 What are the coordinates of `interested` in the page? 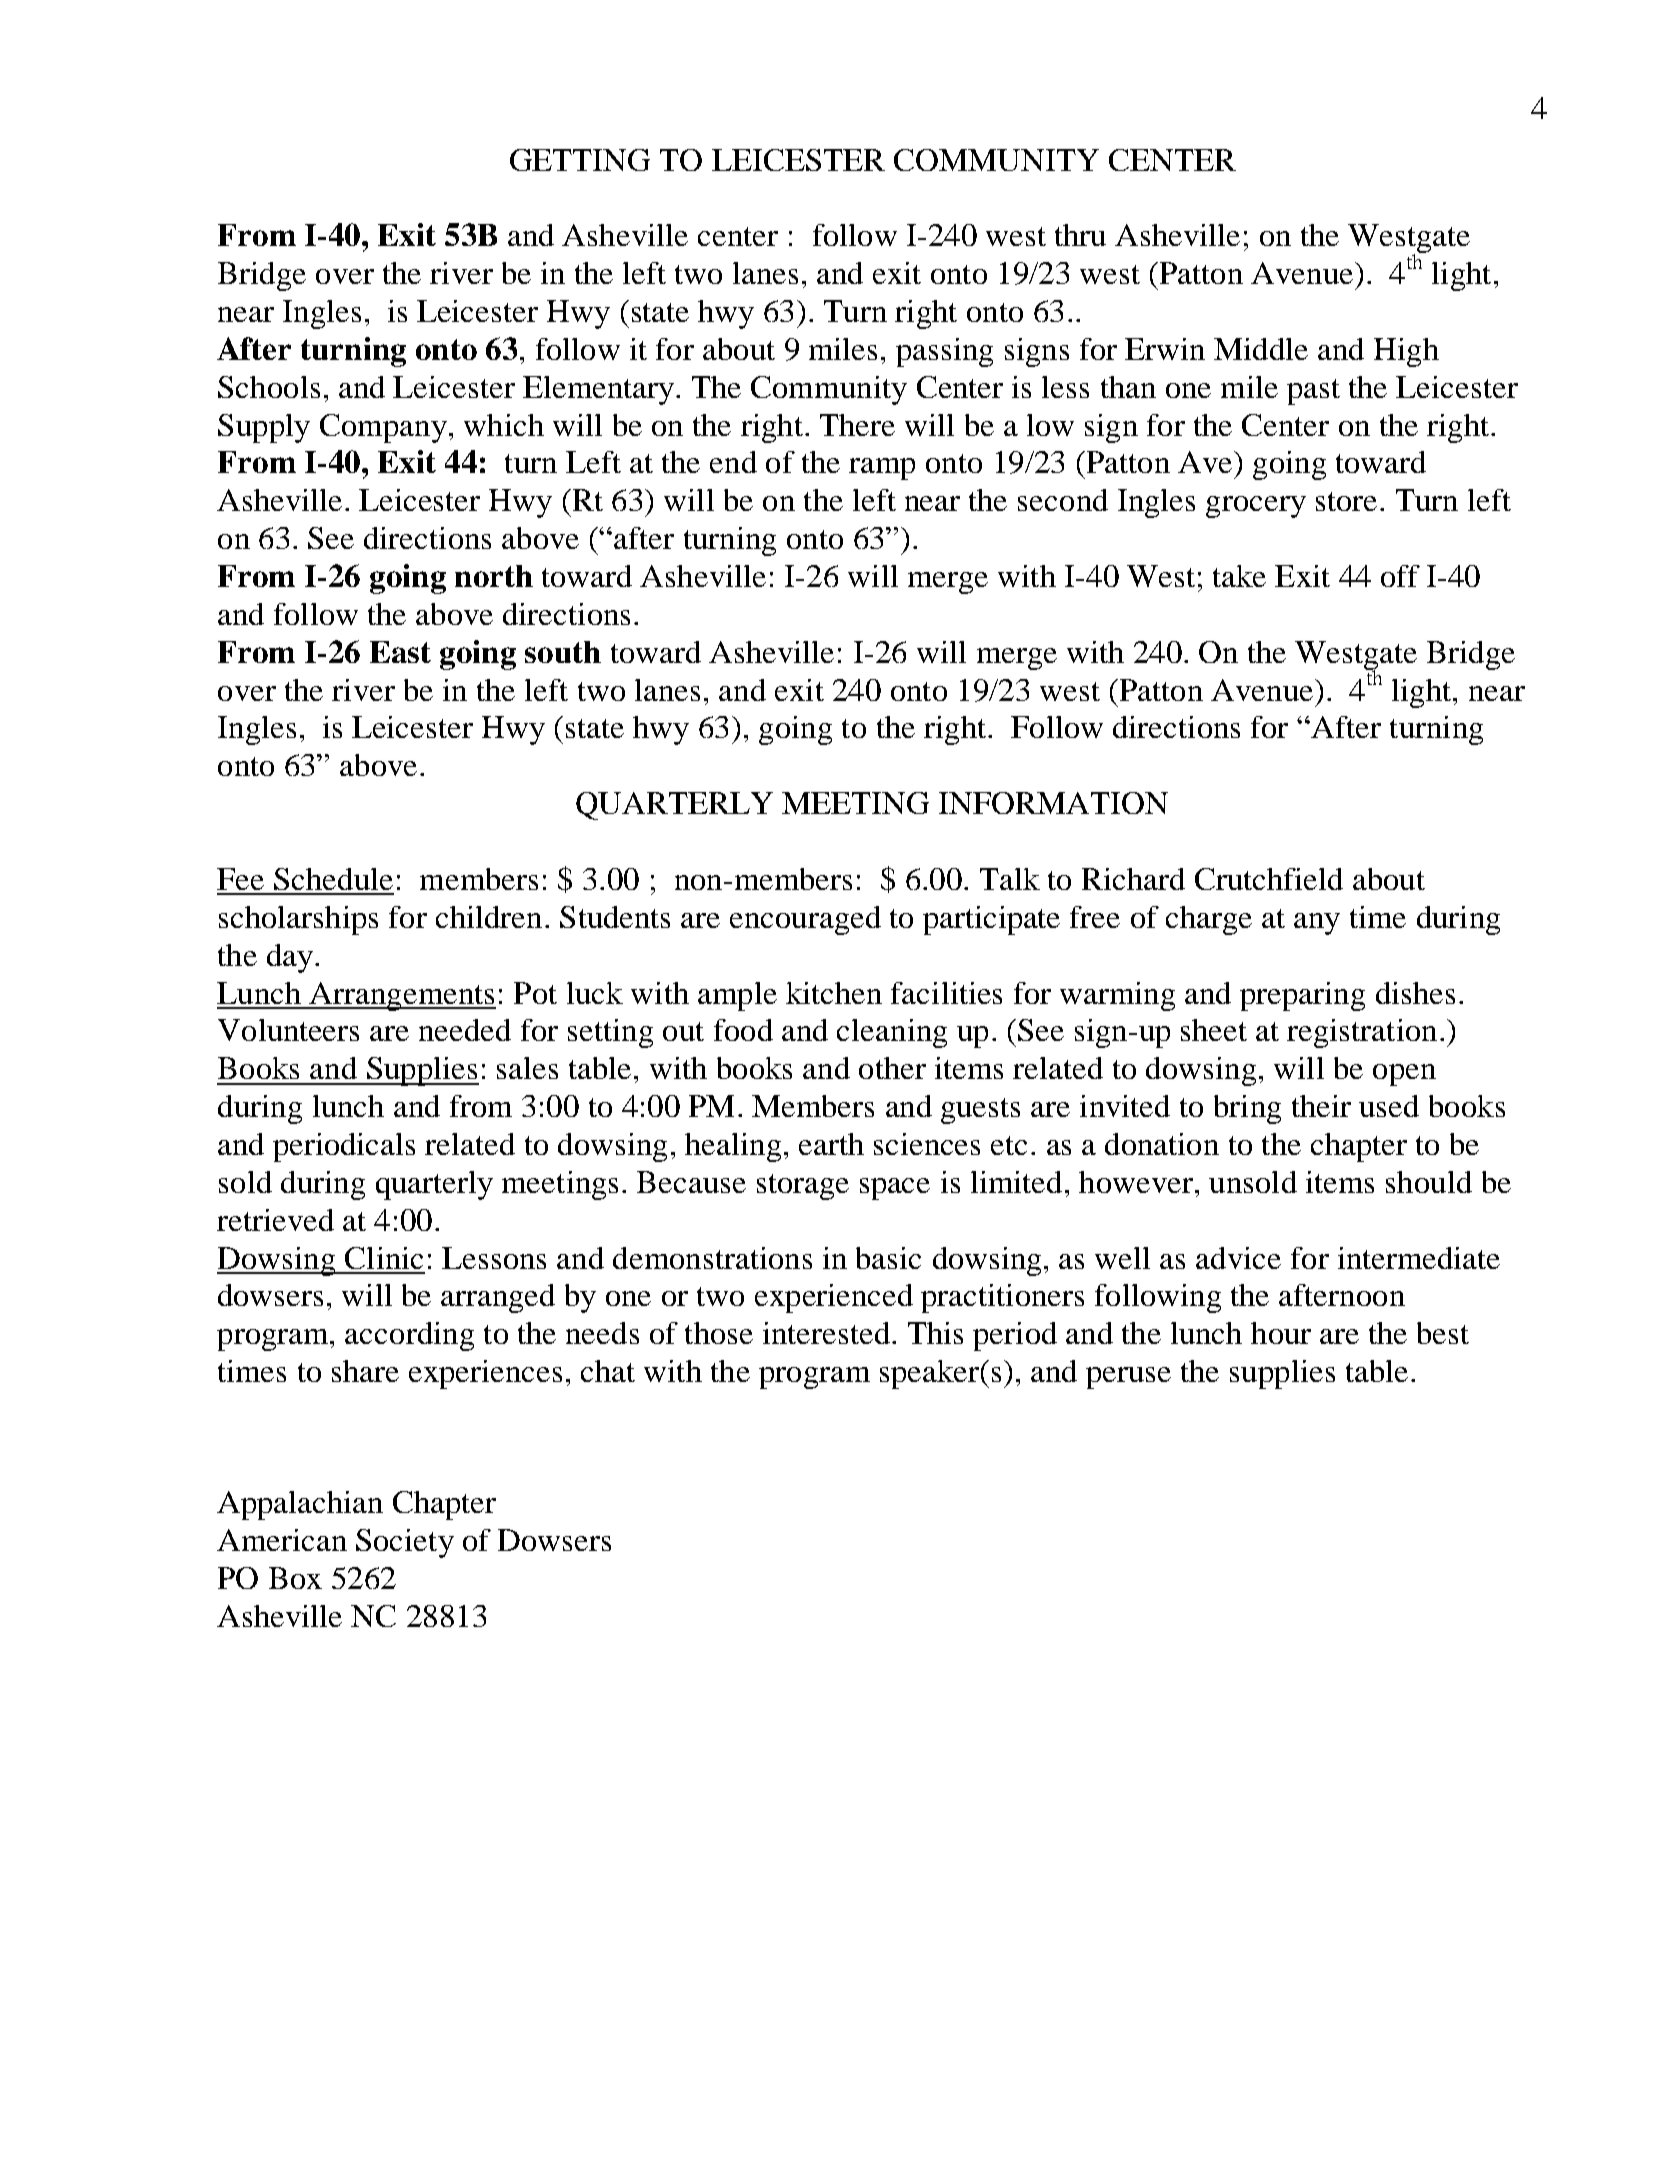 It's located at (826, 1333).
